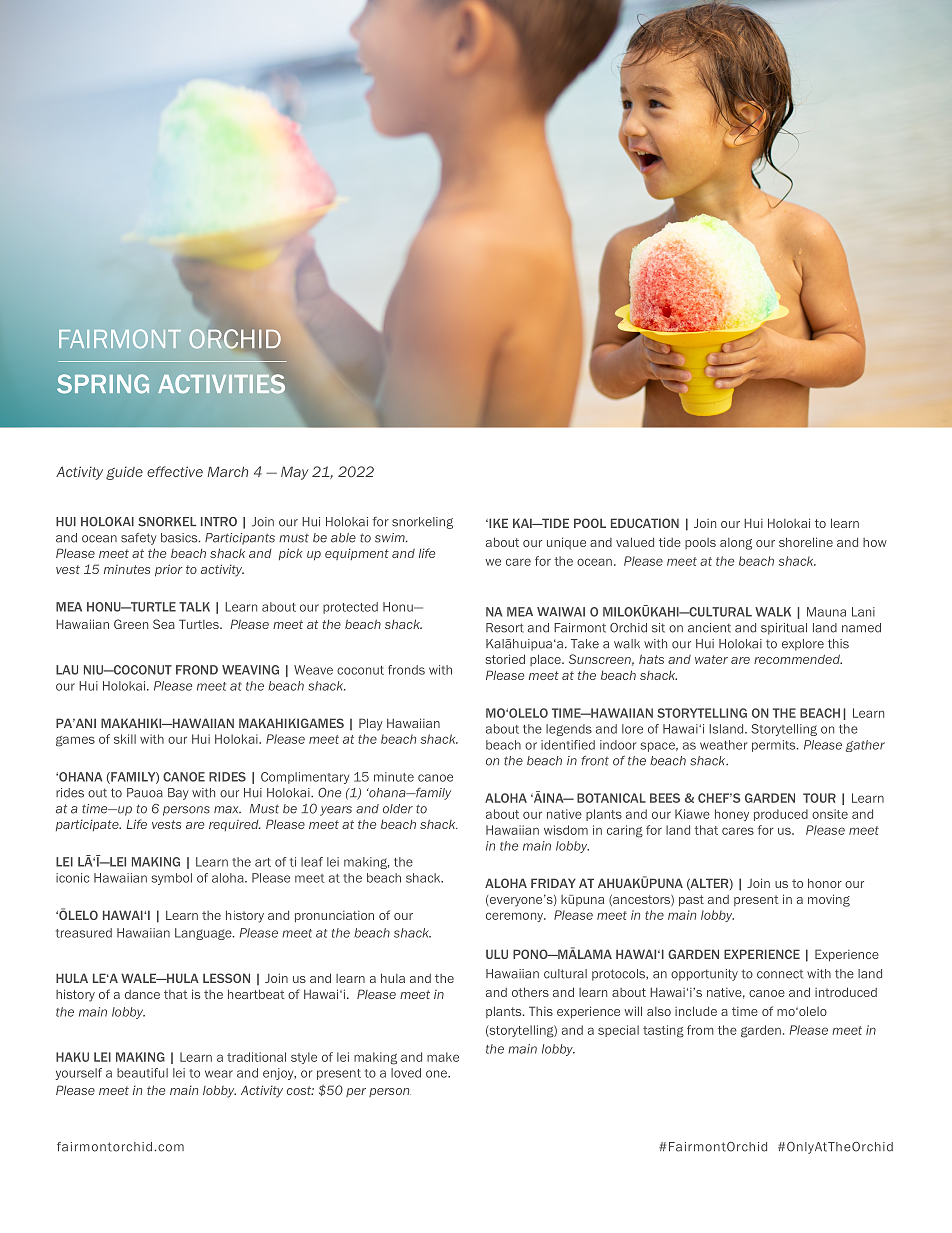 Image resolution: width=952 pixels, height=1233 pixels. What do you see at coordinates (784, 629) in the page?
I see `spiritual` at bounding box center [784, 629].
